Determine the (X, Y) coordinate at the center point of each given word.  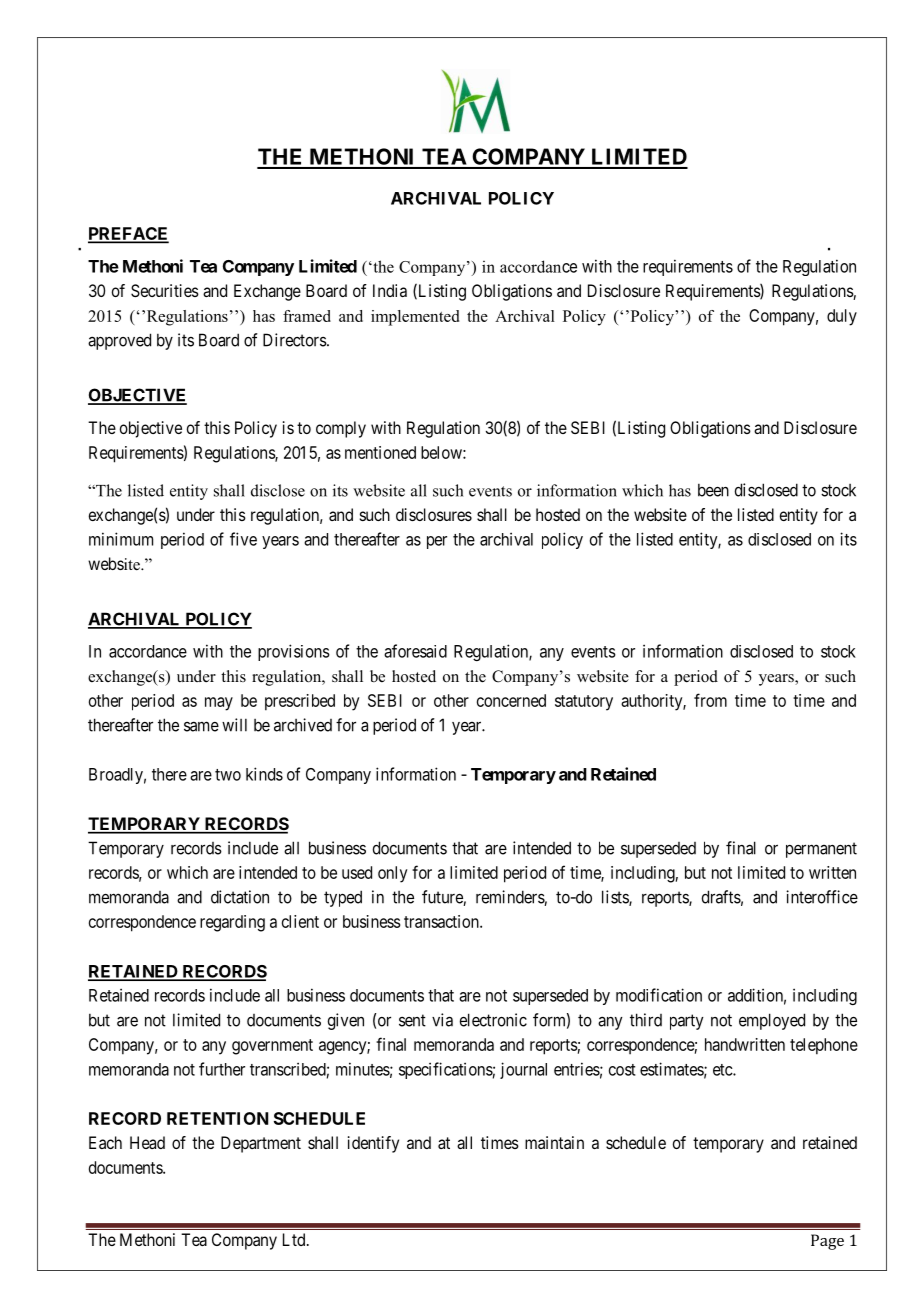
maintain (554, 1142)
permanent (821, 850)
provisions (294, 652)
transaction (442, 921)
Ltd (295, 1239)
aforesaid (415, 651)
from (710, 700)
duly (842, 317)
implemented (415, 318)
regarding (232, 923)
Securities (165, 290)
